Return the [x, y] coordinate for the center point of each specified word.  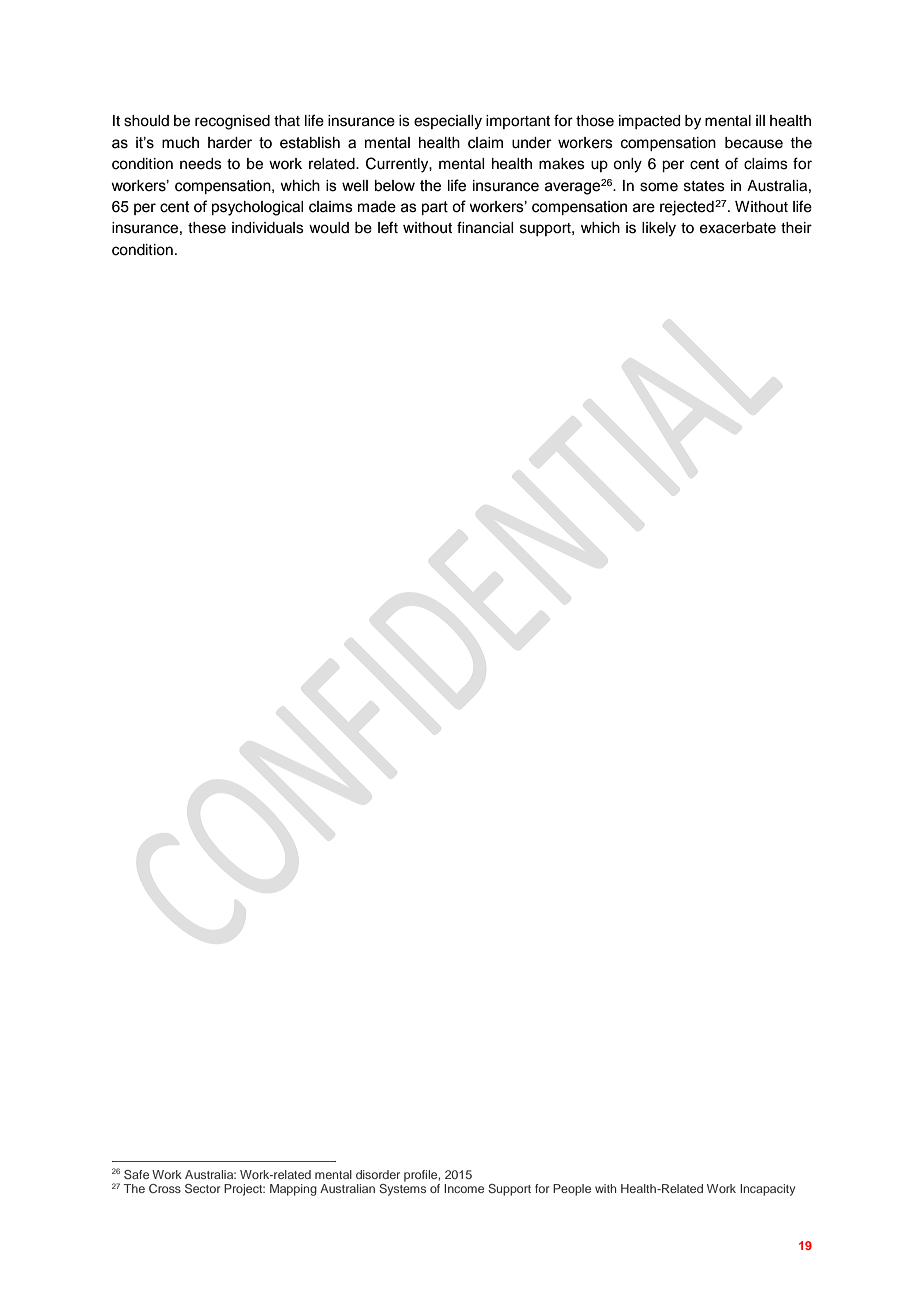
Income [464, 1188]
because [754, 143]
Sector [203, 1188]
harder [230, 143]
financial [485, 227]
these [207, 228]
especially [448, 122]
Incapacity [767, 1190]
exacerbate [738, 228]
